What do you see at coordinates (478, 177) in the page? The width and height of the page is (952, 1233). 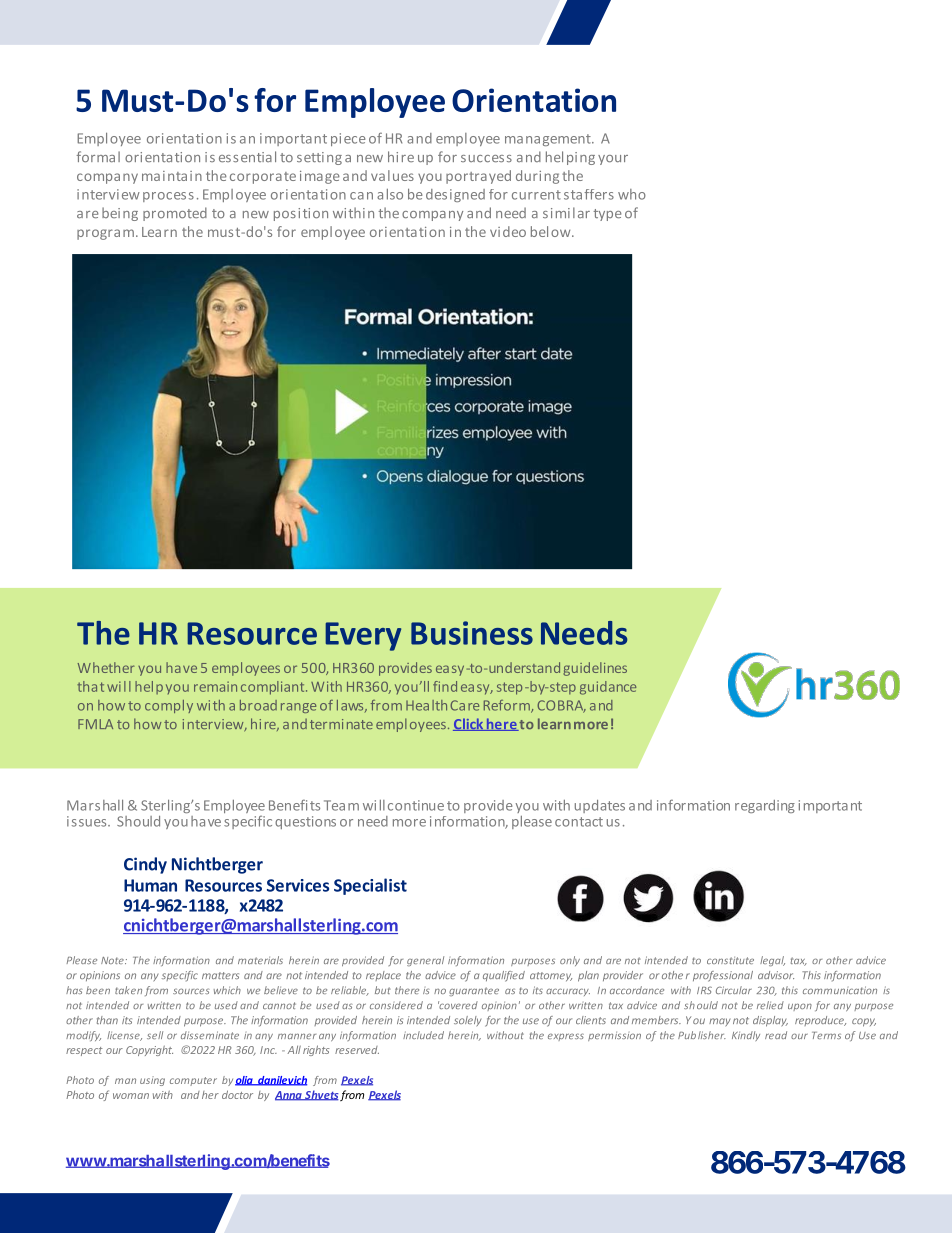 I see `portrayed` at bounding box center [478, 177].
